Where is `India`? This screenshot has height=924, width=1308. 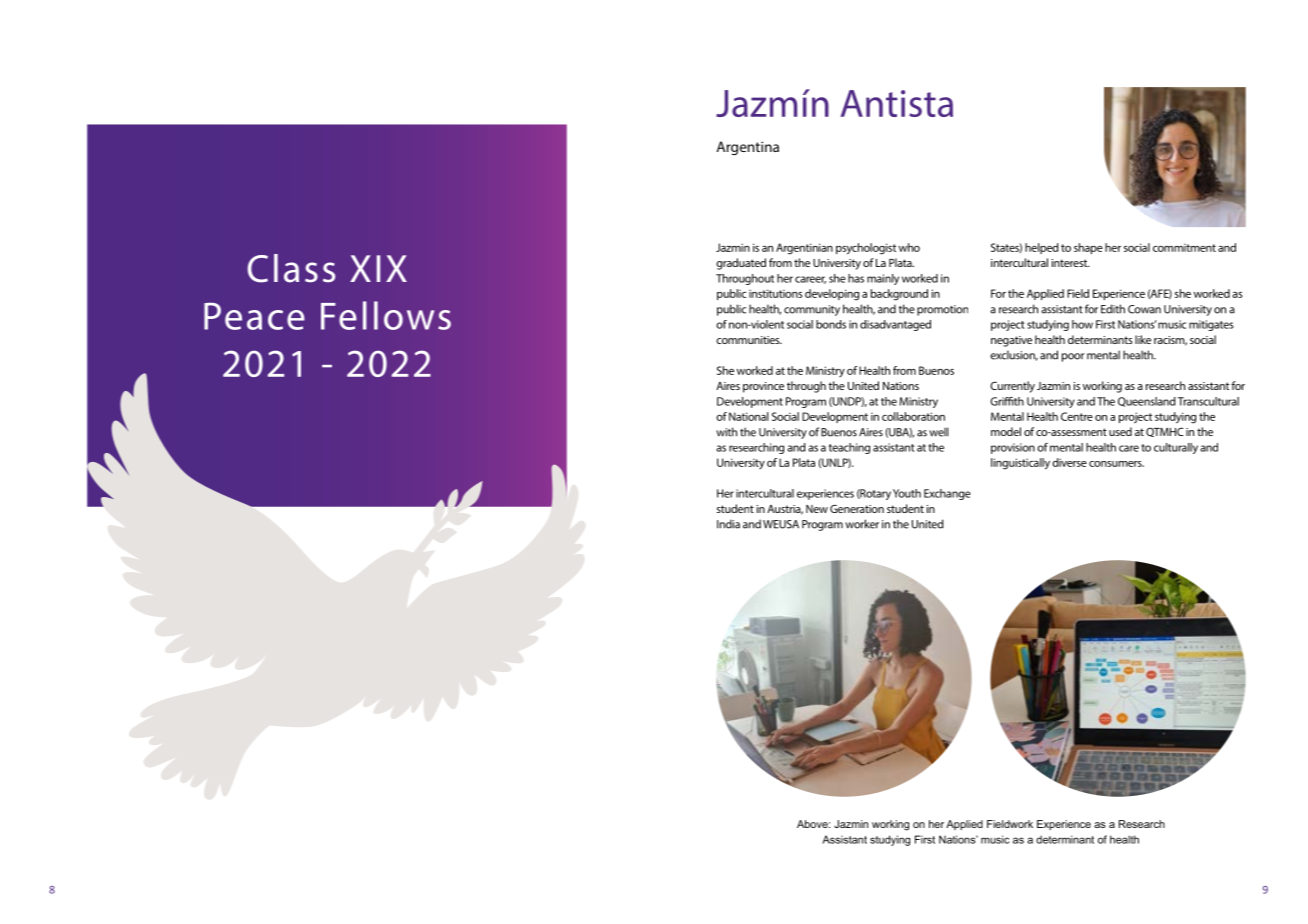
India is located at coordinates (728, 524).
